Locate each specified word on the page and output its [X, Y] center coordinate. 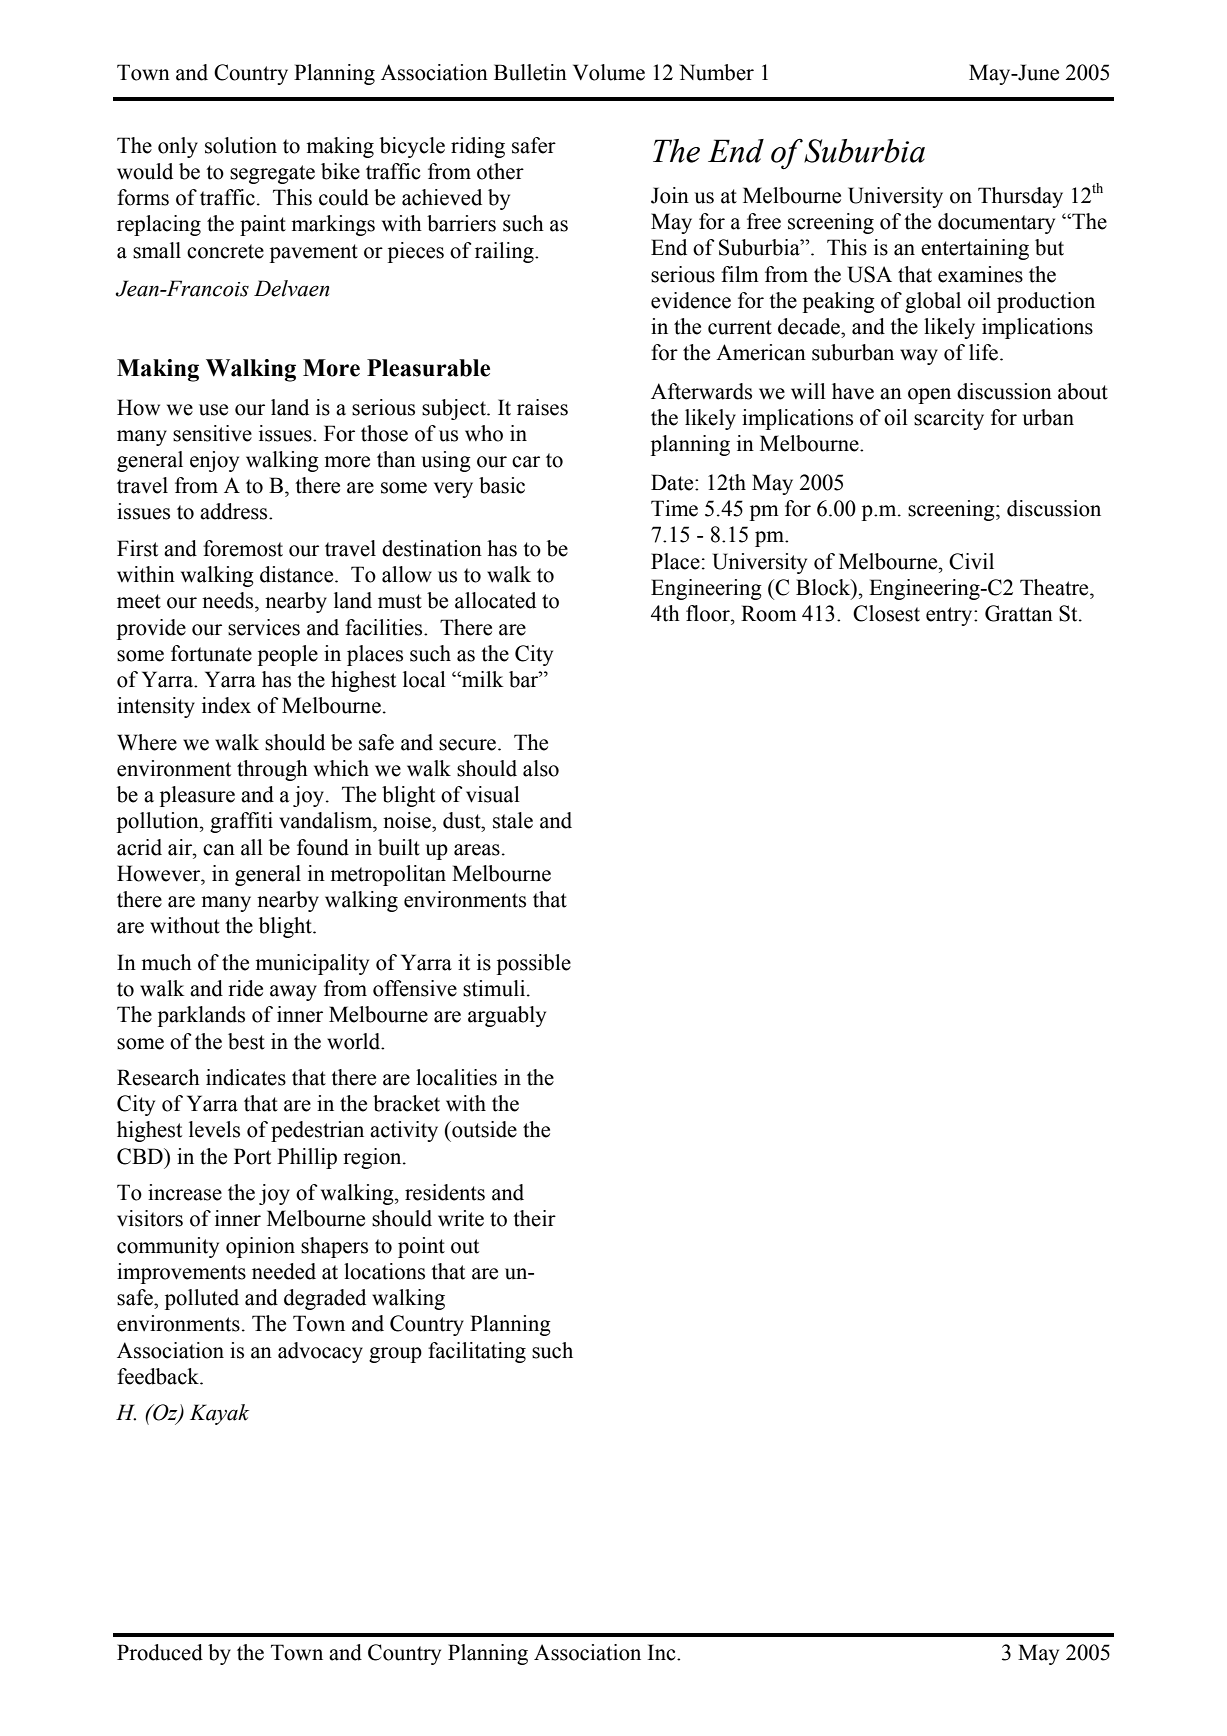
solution [241, 145]
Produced [160, 1652]
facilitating [477, 1352]
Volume [609, 72]
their [534, 1218]
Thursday [1020, 197]
